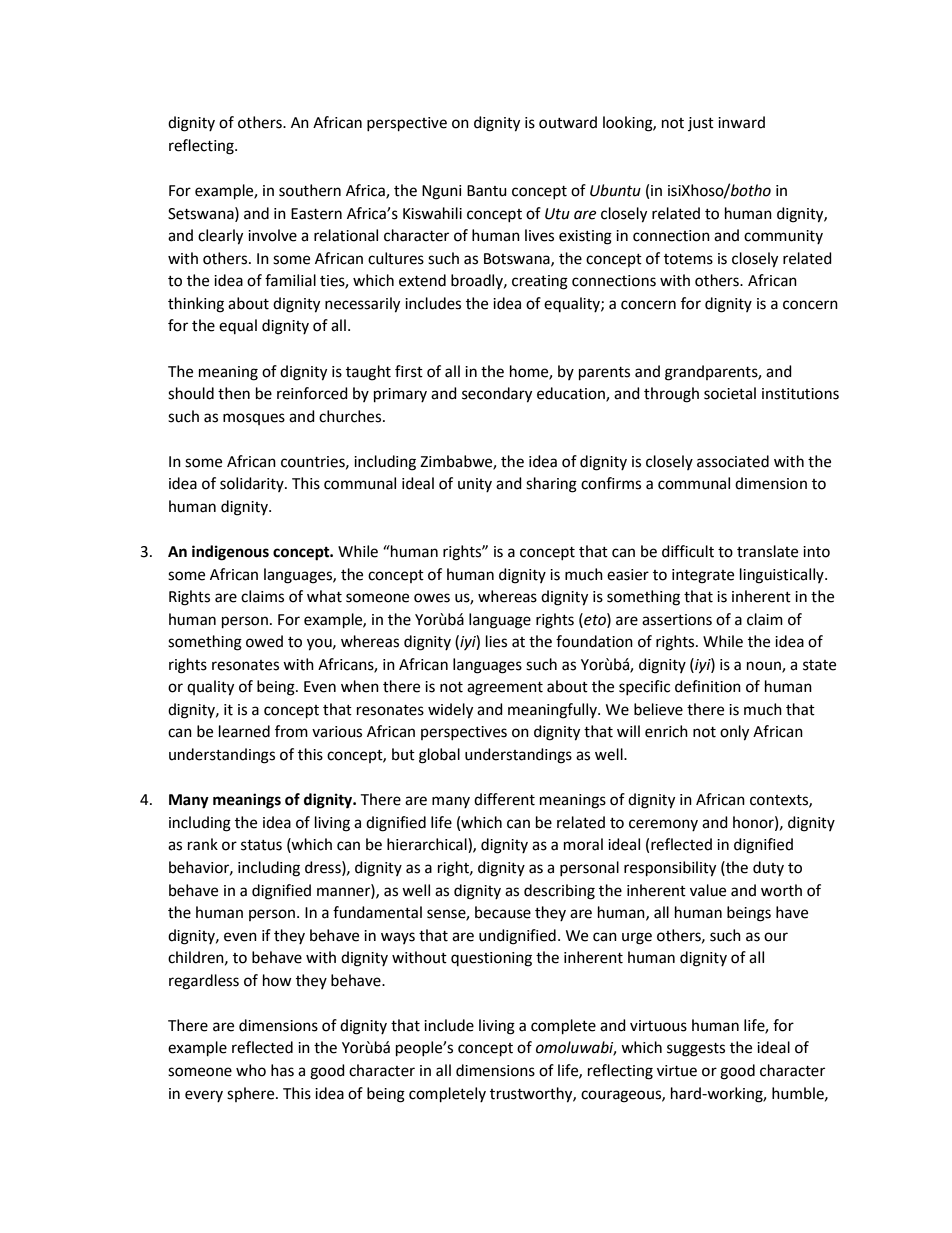  Describe the element at coordinates (234, 393) in the screenshot. I see `then` at that location.
